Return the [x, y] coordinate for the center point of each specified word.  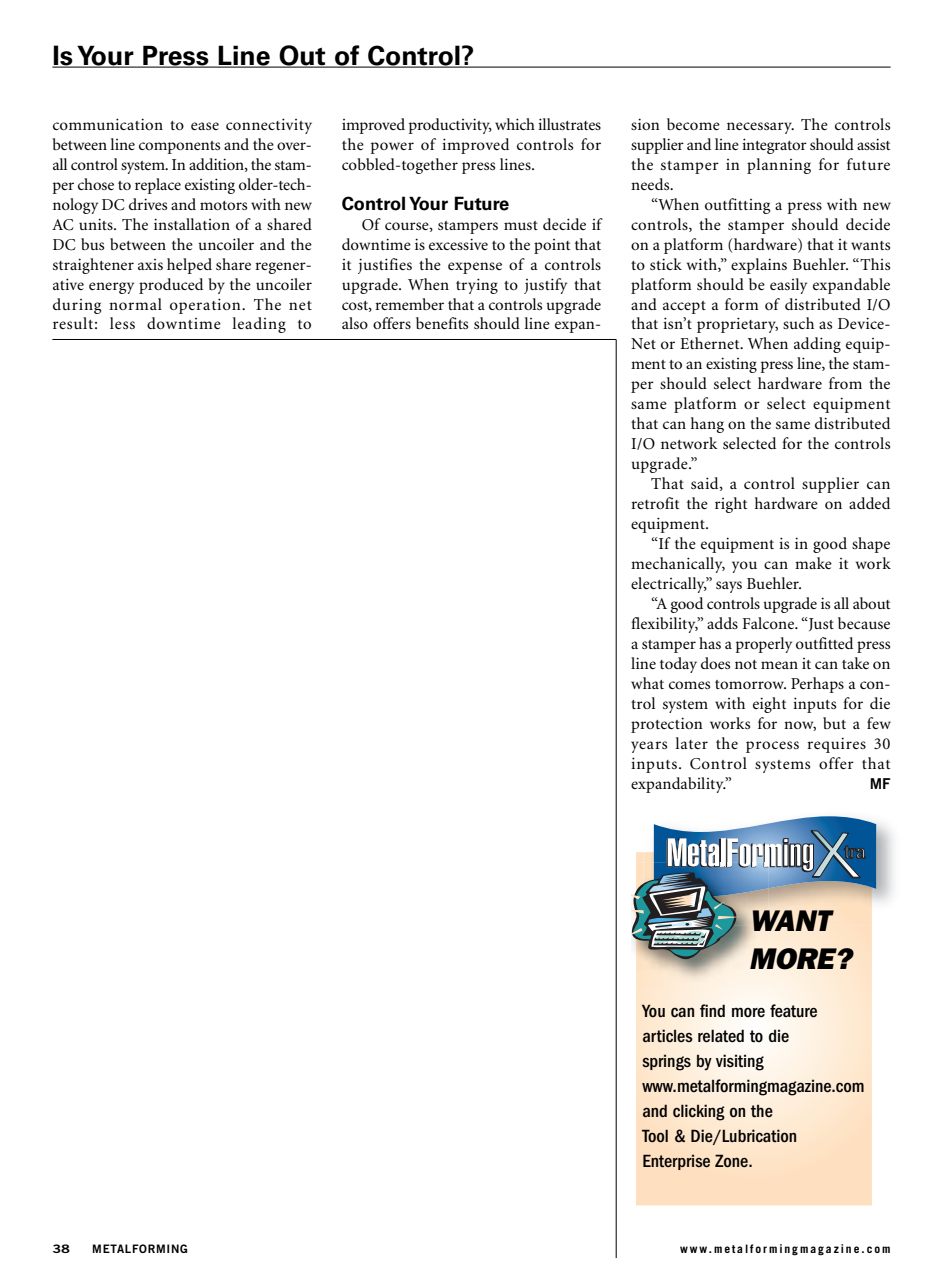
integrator [774, 146]
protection [667, 725]
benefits [442, 323]
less [122, 323]
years [649, 747]
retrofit [655, 503]
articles [668, 1036]
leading [259, 325]
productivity [450, 126]
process [772, 747]
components [179, 147]
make [813, 563]
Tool [655, 1135]
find [712, 1010]
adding [817, 345]
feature [793, 1011]
